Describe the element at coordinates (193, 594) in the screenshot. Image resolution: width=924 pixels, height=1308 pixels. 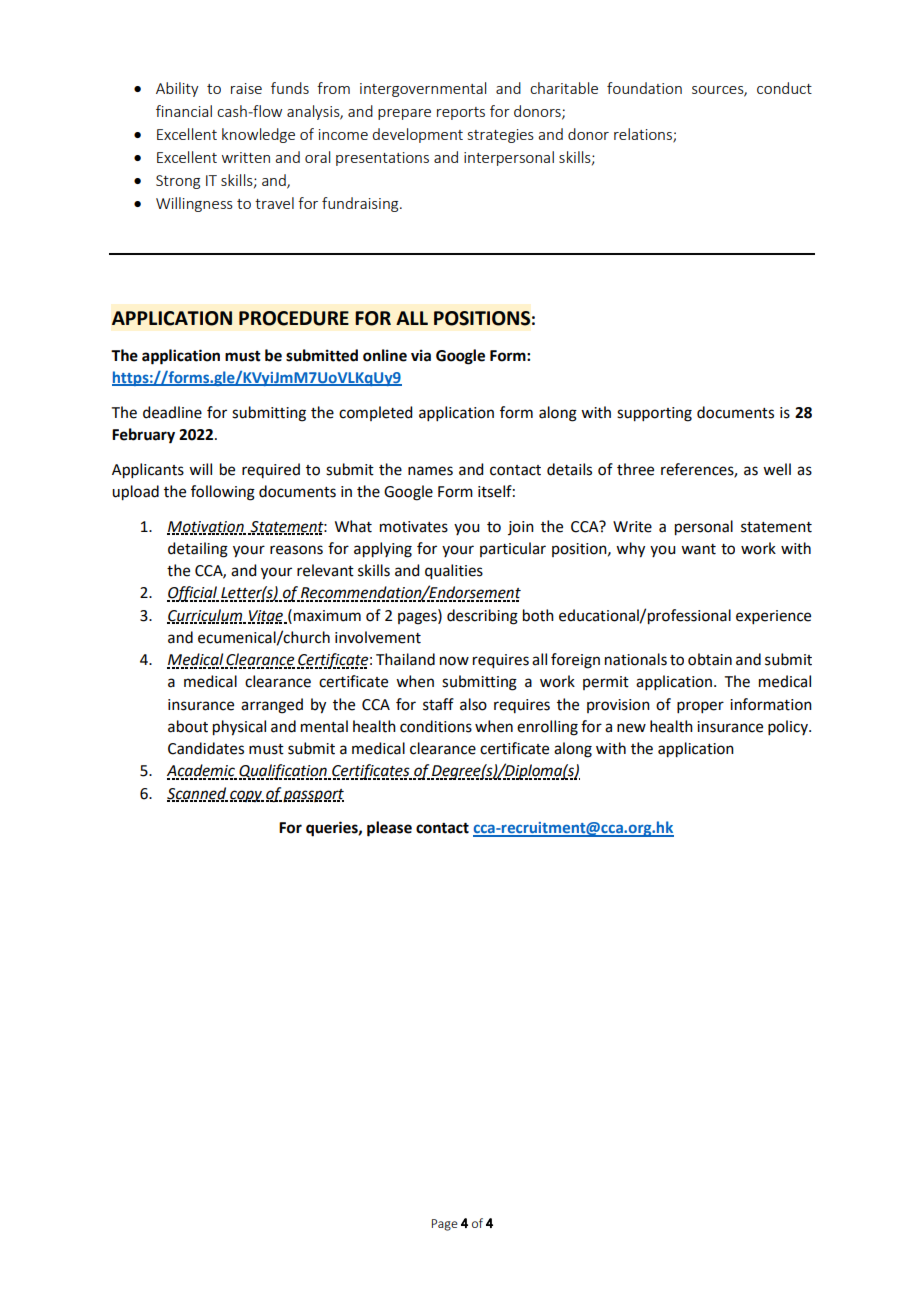
I see `Official` at that location.
